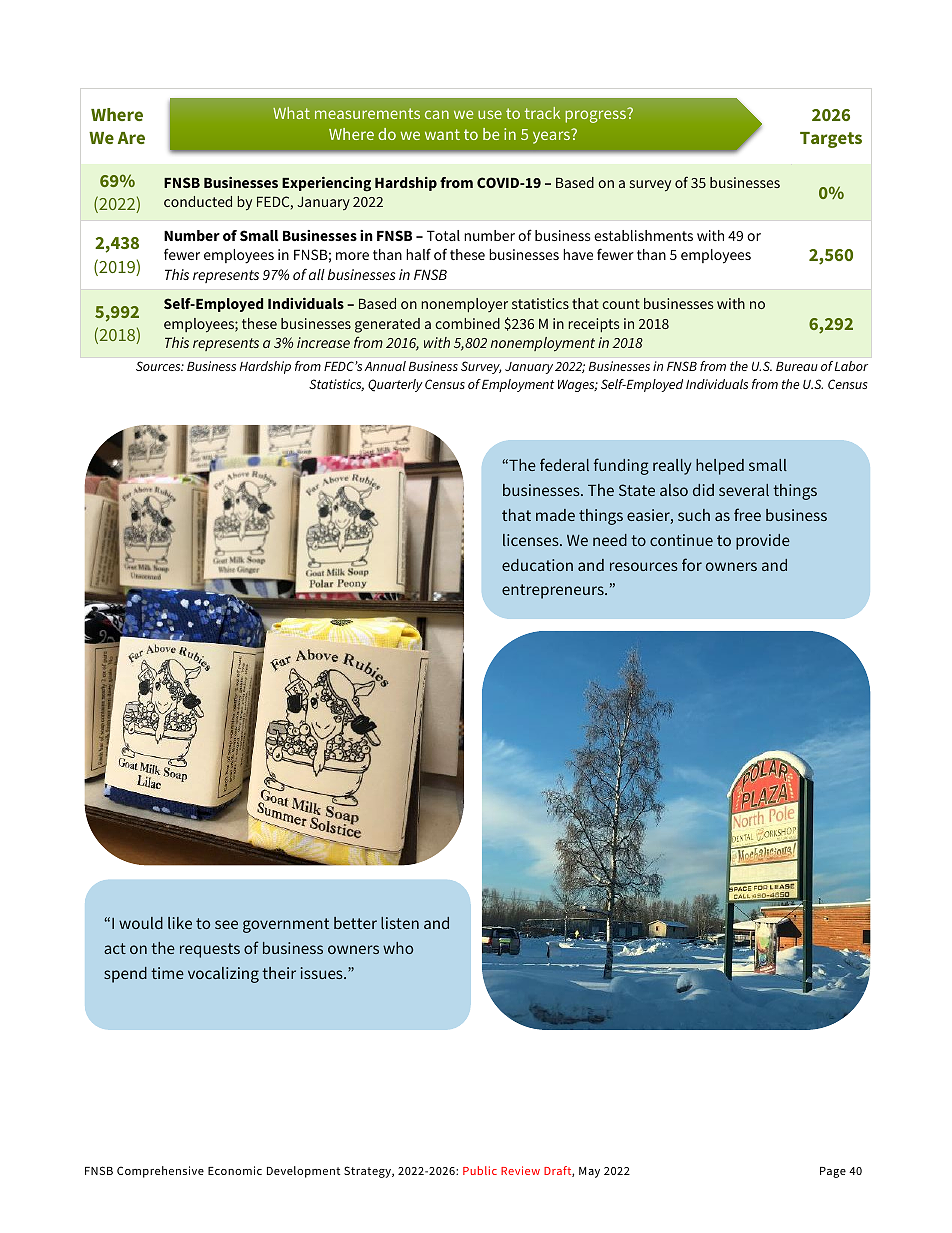 The image size is (952, 1233). Describe the element at coordinates (131, 138) in the screenshot. I see `Are` at that location.
